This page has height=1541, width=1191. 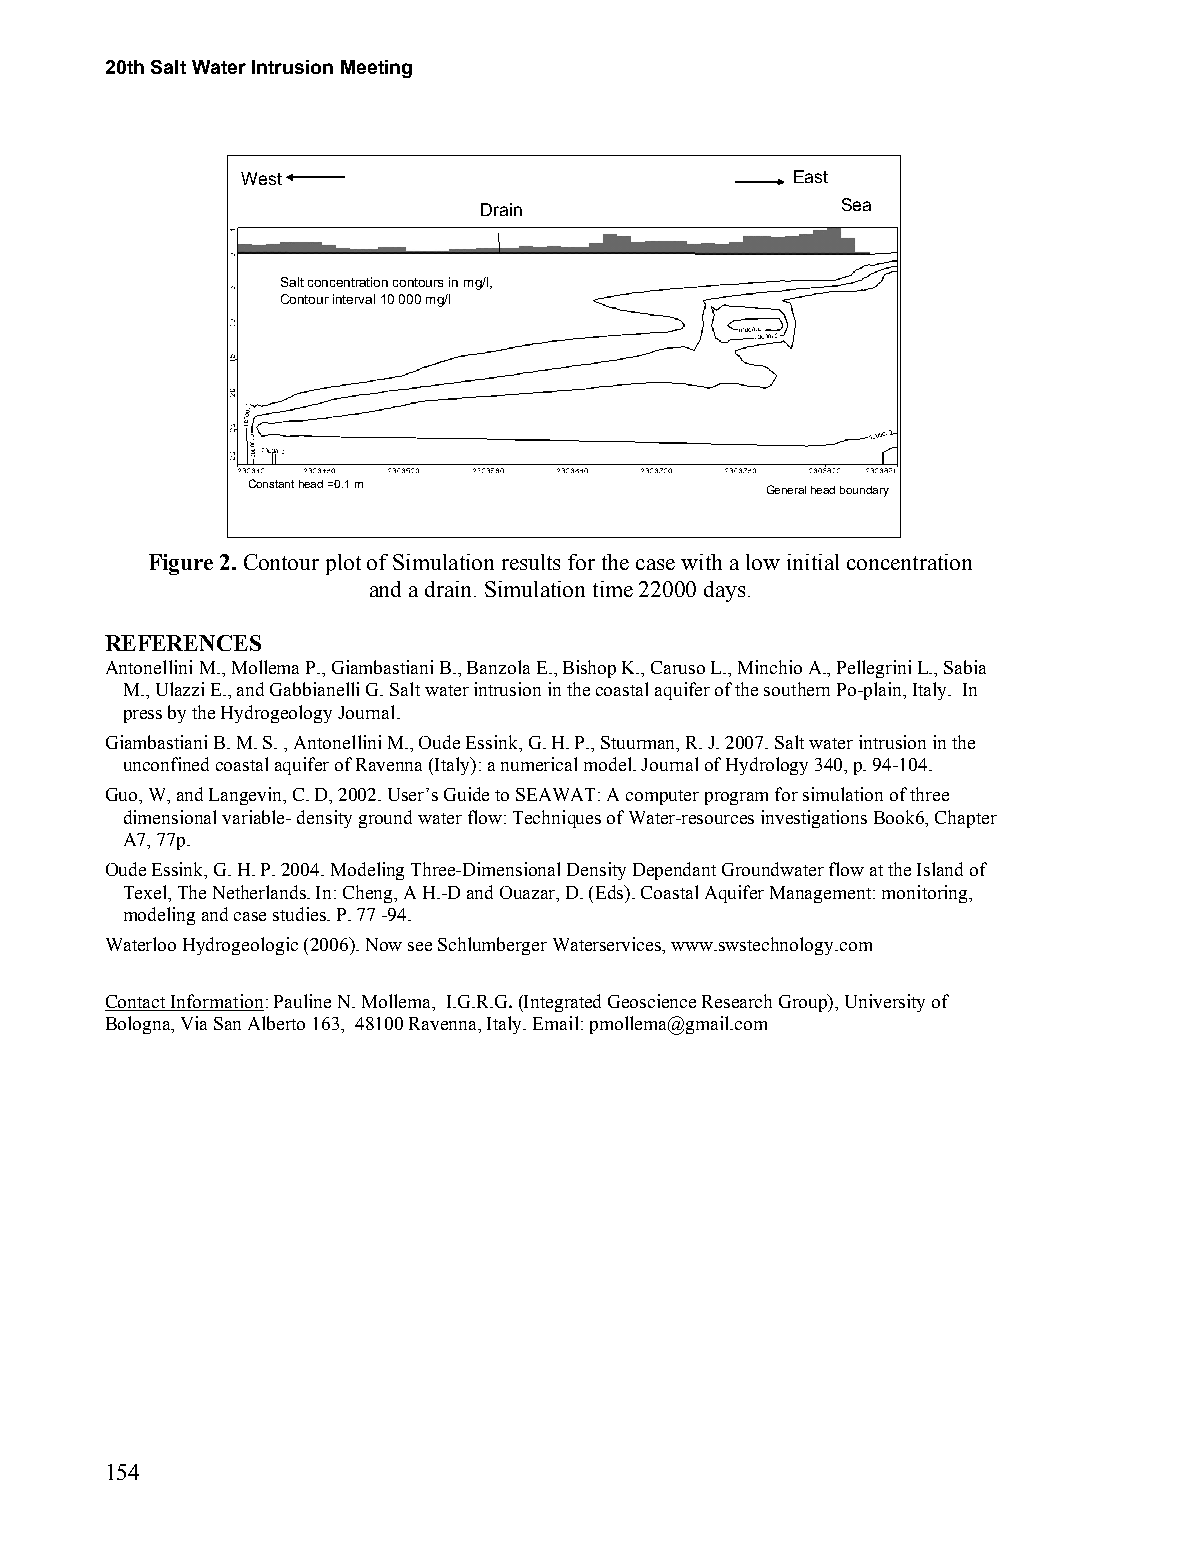 What do you see at coordinates (561, 1003) in the page?
I see `Integrated` at bounding box center [561, 1003].
